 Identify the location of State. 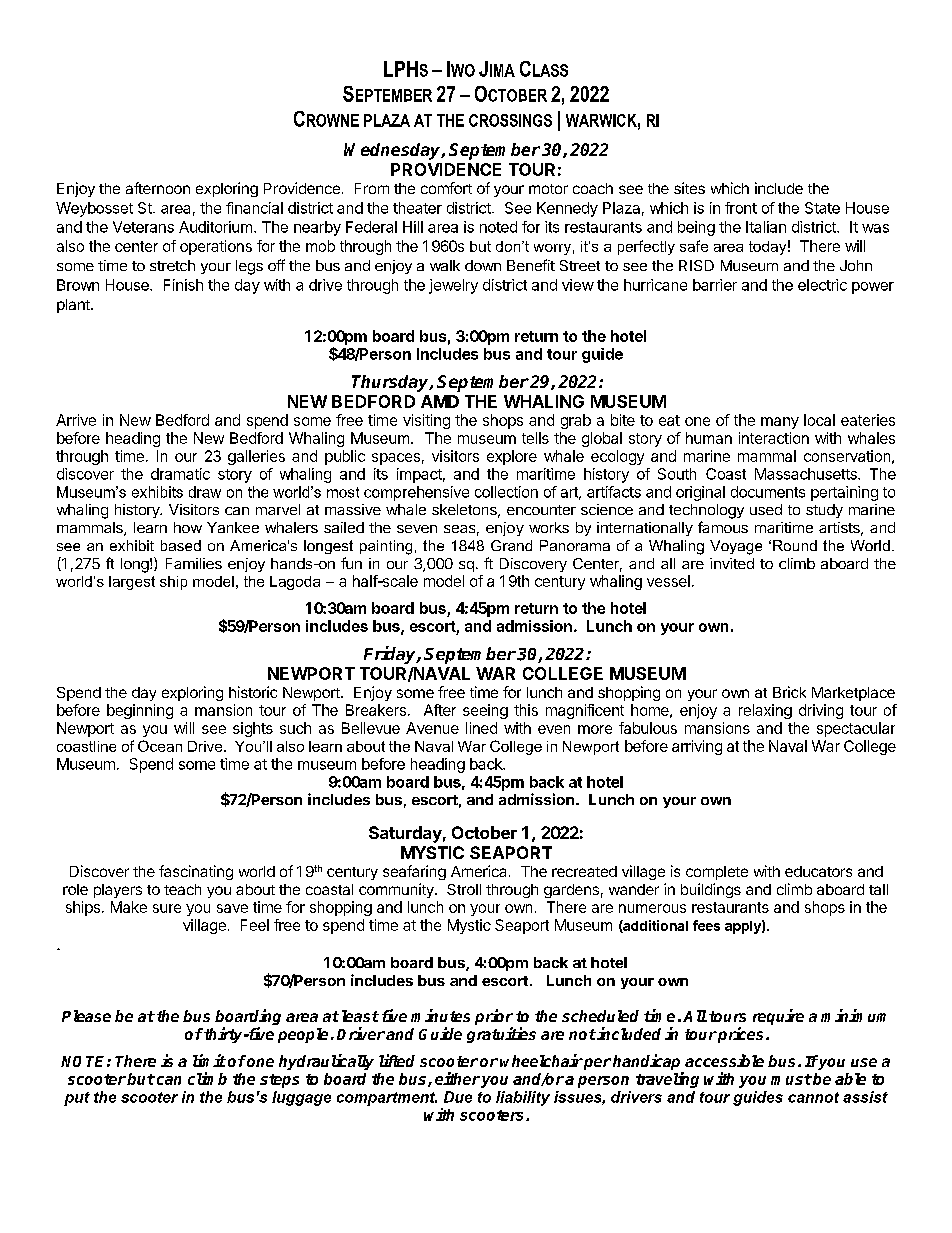
(822, 208).
